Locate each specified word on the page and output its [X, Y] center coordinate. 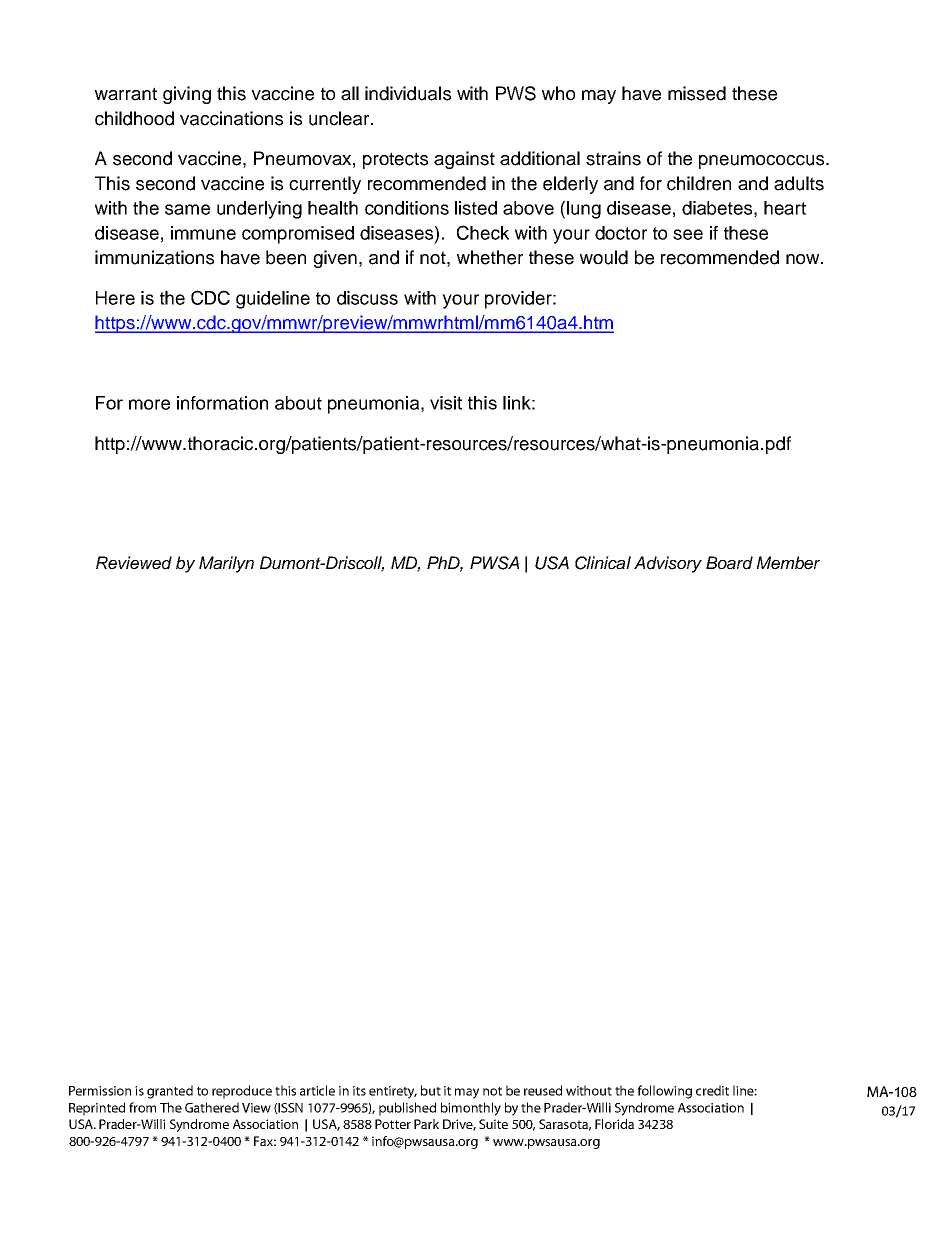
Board [729, 563]
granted [170, 1092]
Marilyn [226, 564]
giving [187, 95]
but [431, 1090]
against [464, 160]
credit [712, 1090]
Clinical [603, 563]
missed [697, 93]
